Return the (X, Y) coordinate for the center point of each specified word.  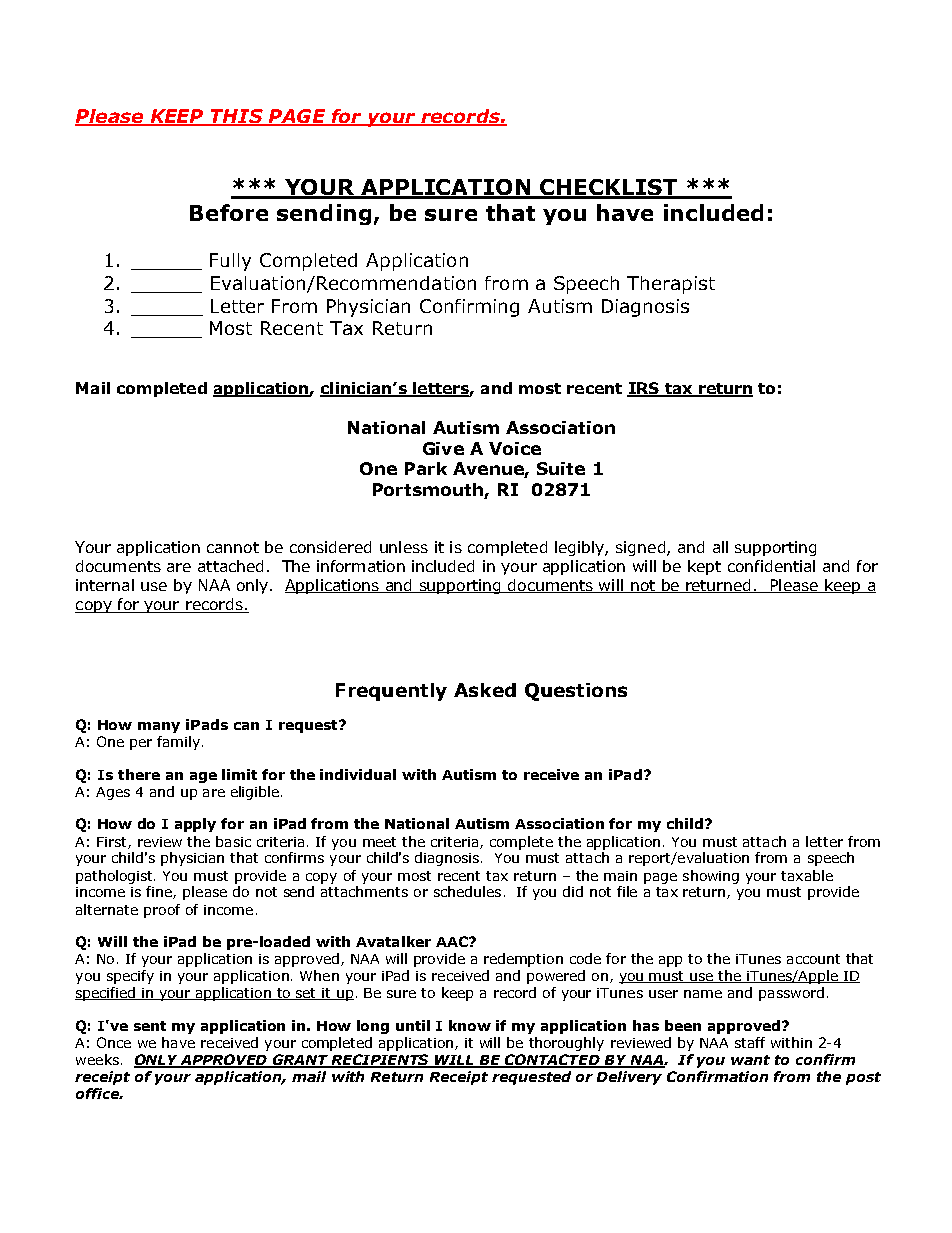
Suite (561, 468)
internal (105, 585)
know (470, 1025)
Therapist (671, 285)
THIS (237, 117)
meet (379, 842)
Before (229, 212)
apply (195, 825)
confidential (771, 566)
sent (150, 1026)
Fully (230, 262)
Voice (515, 448)
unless (404, 547)
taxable (807, 875)
